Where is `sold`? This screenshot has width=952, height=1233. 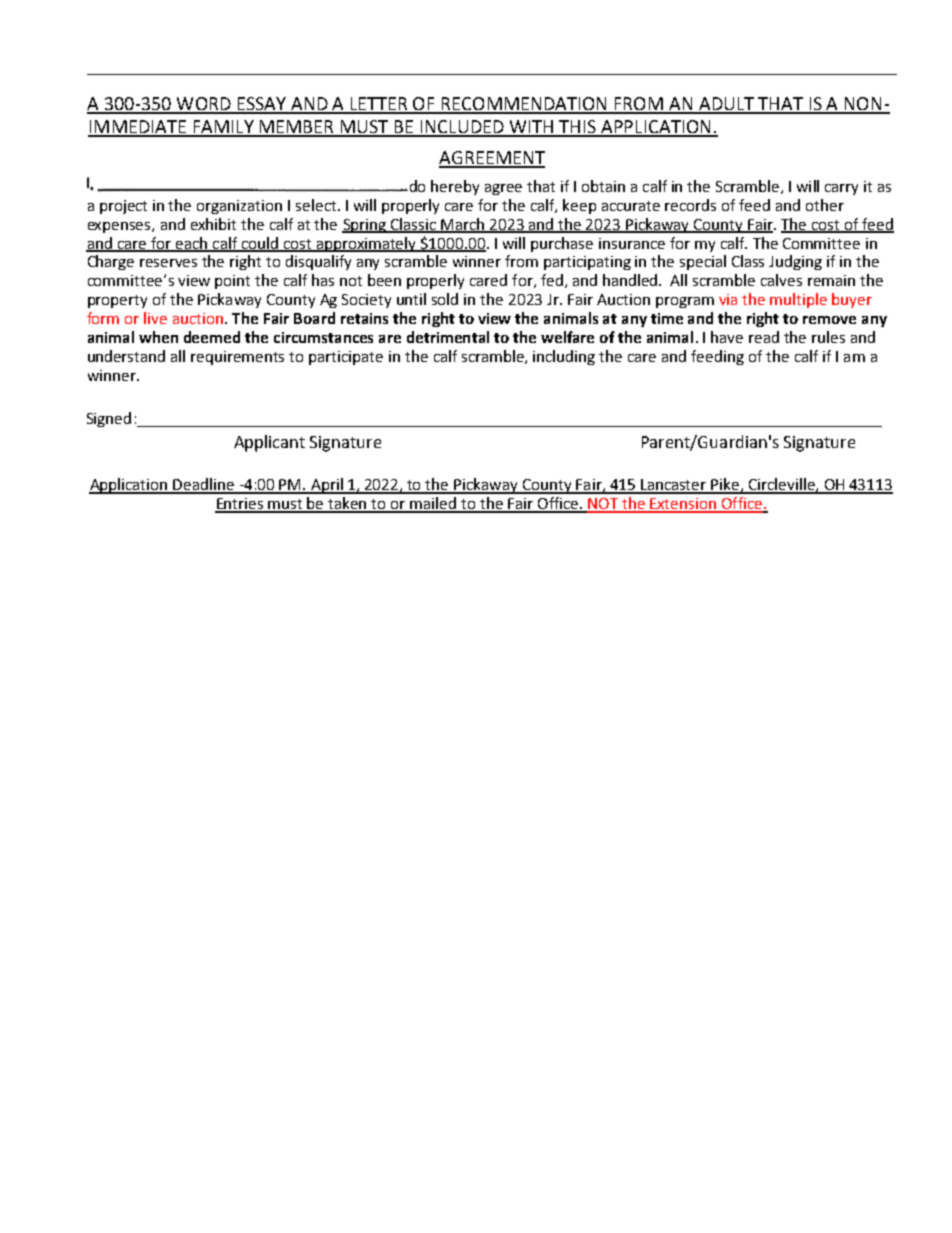
sold is located at coordinates (445, 299).
